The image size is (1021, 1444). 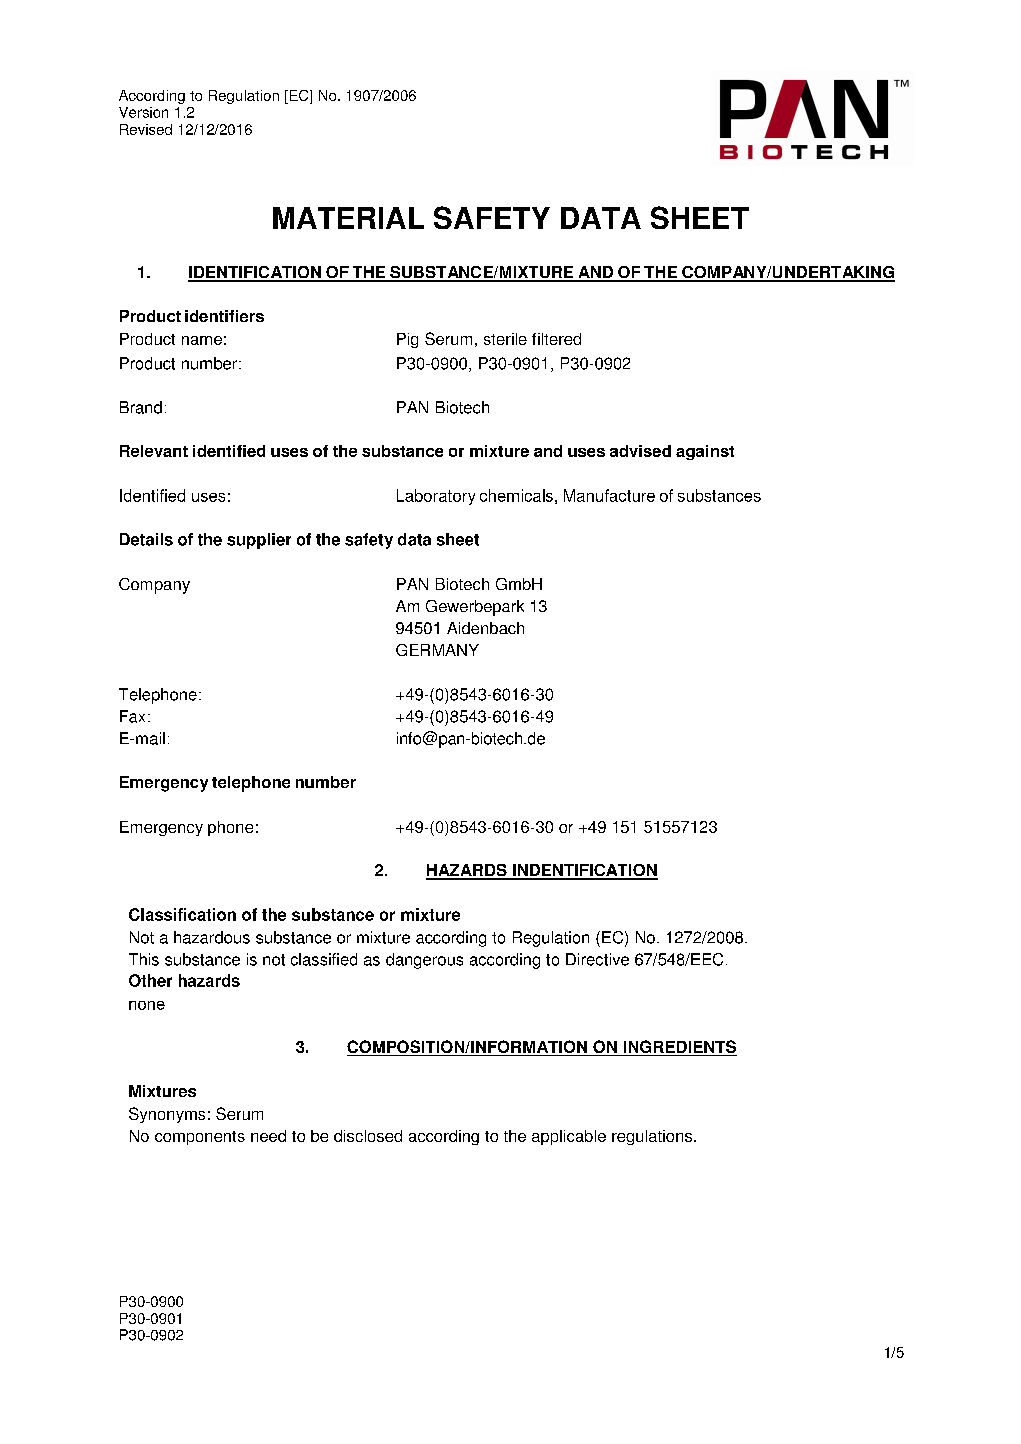 What do you see at coordinates (640, 451) in the document?
I see `advised` at bounding box center [640, 451].
